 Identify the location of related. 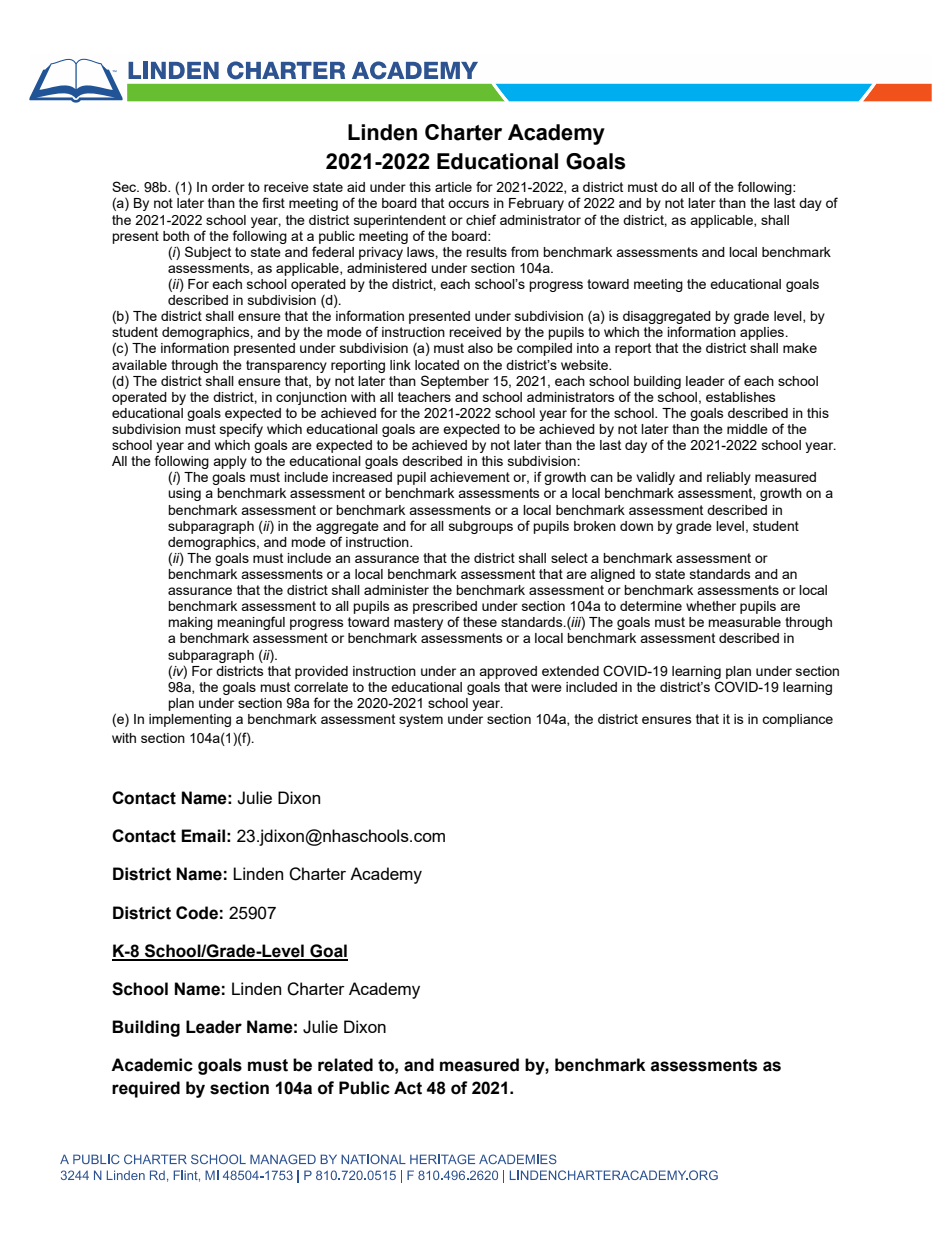
(345, 1065).
